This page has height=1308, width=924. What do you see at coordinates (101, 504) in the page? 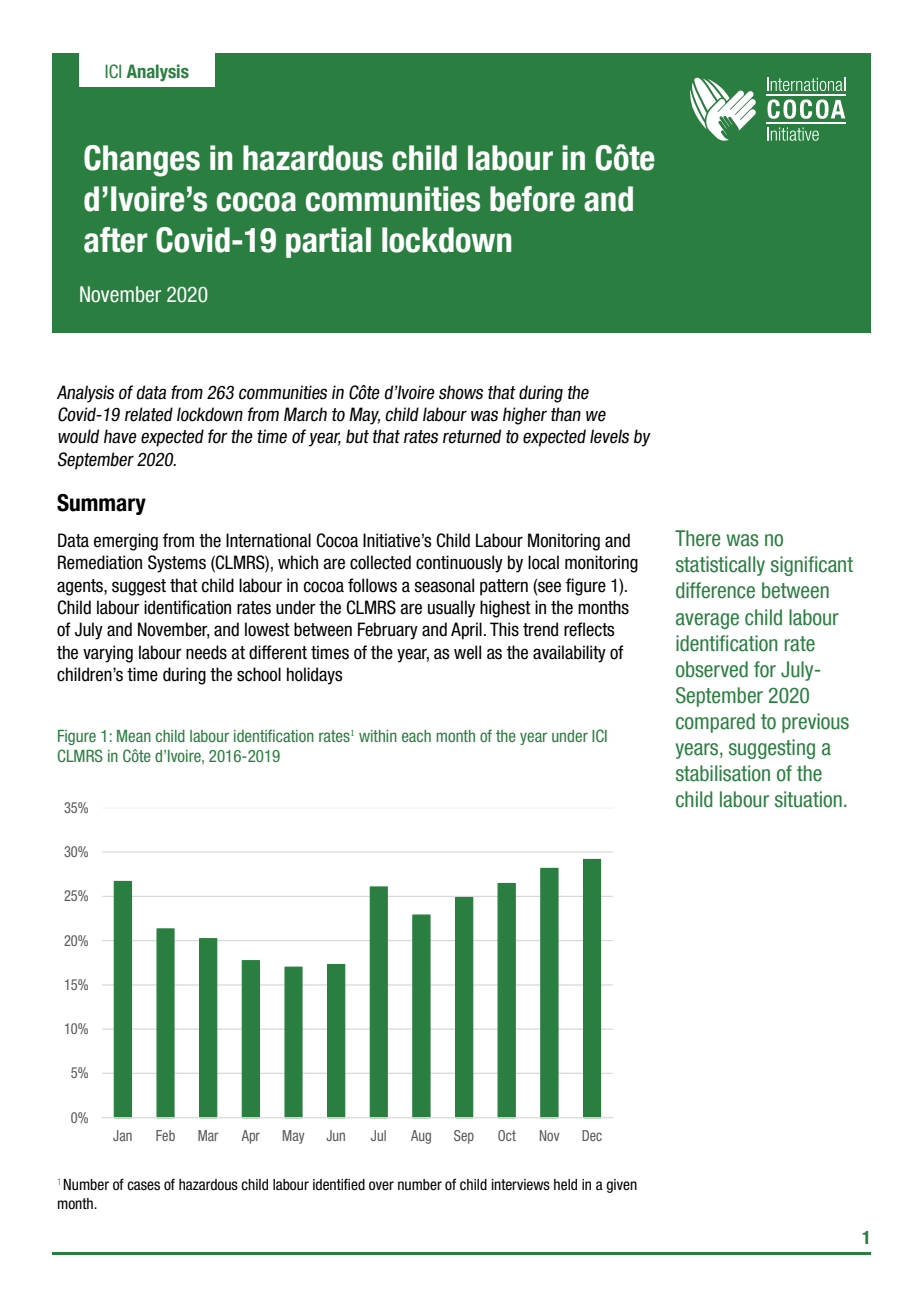
I see `Summary` at bounding box center [101, 504].
